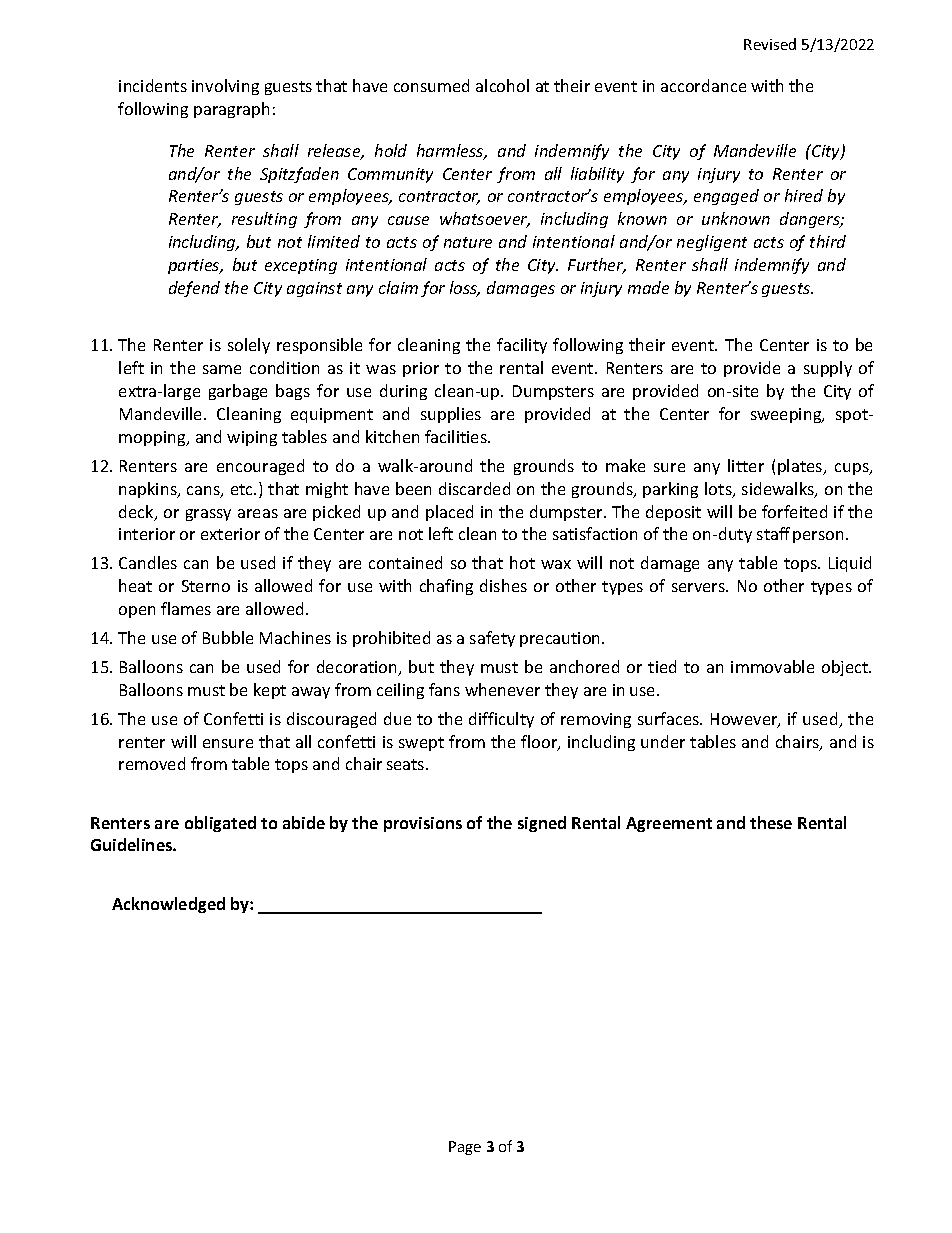  I want to click on involving, so click(225, 87).
